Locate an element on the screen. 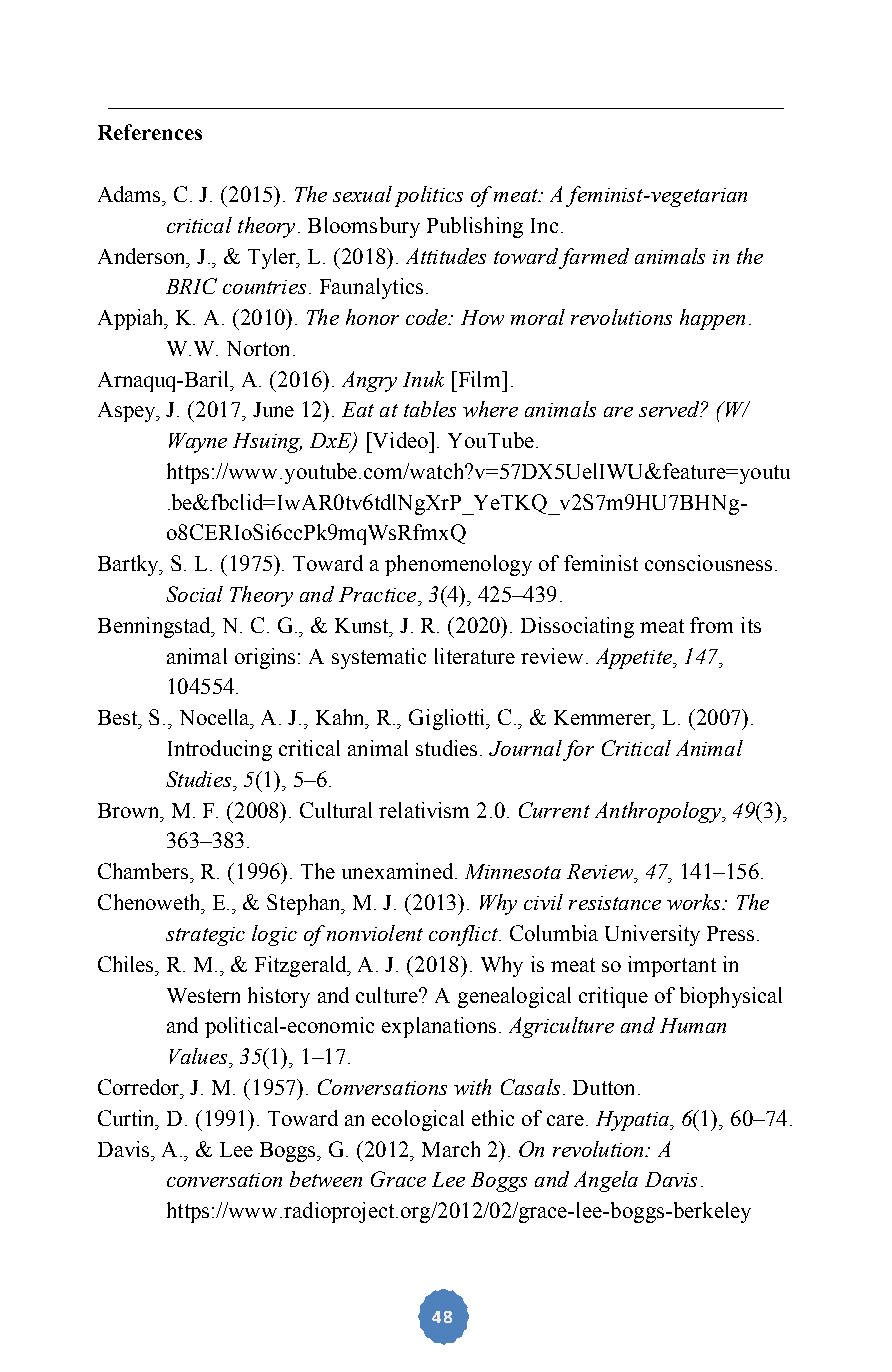  March is located at coordinates (451, 1149).
